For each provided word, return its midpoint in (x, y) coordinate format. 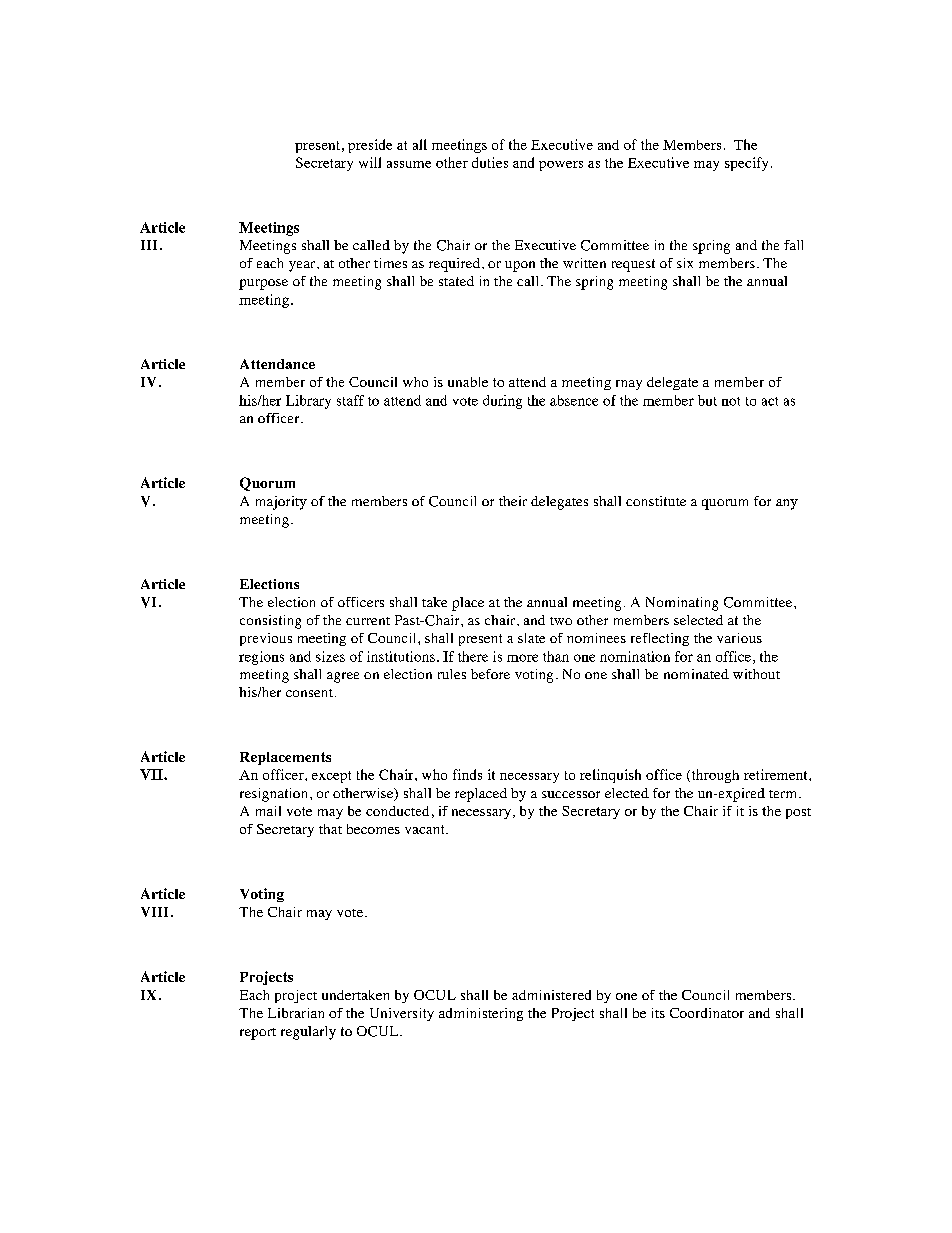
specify (746, 164)
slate (531, 638)
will (370, 162)
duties (490, 162)
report (258, 1034)
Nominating (682, 604)
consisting (270, 622)
